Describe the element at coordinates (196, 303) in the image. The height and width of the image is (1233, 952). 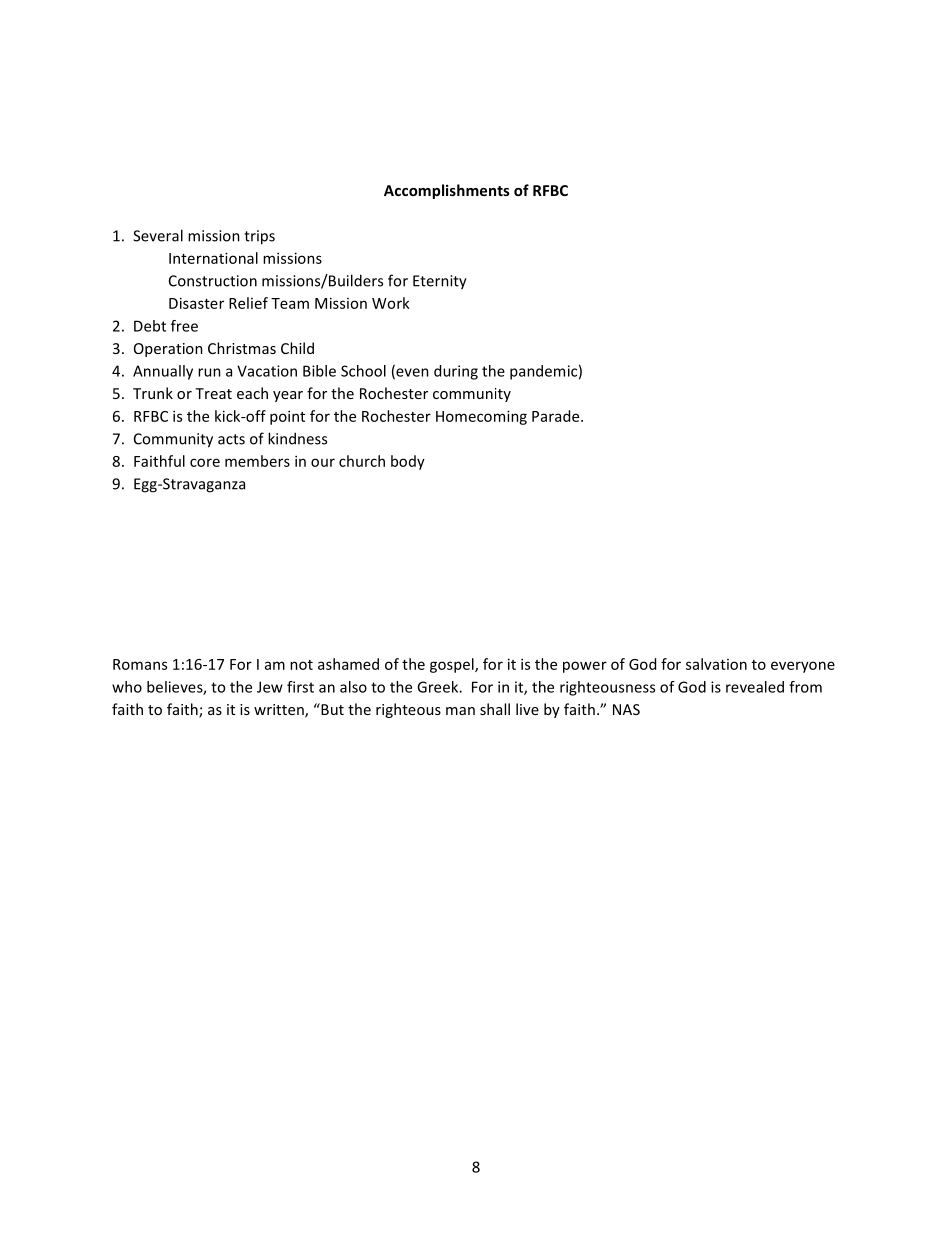
I see `Disaster` at that location.
